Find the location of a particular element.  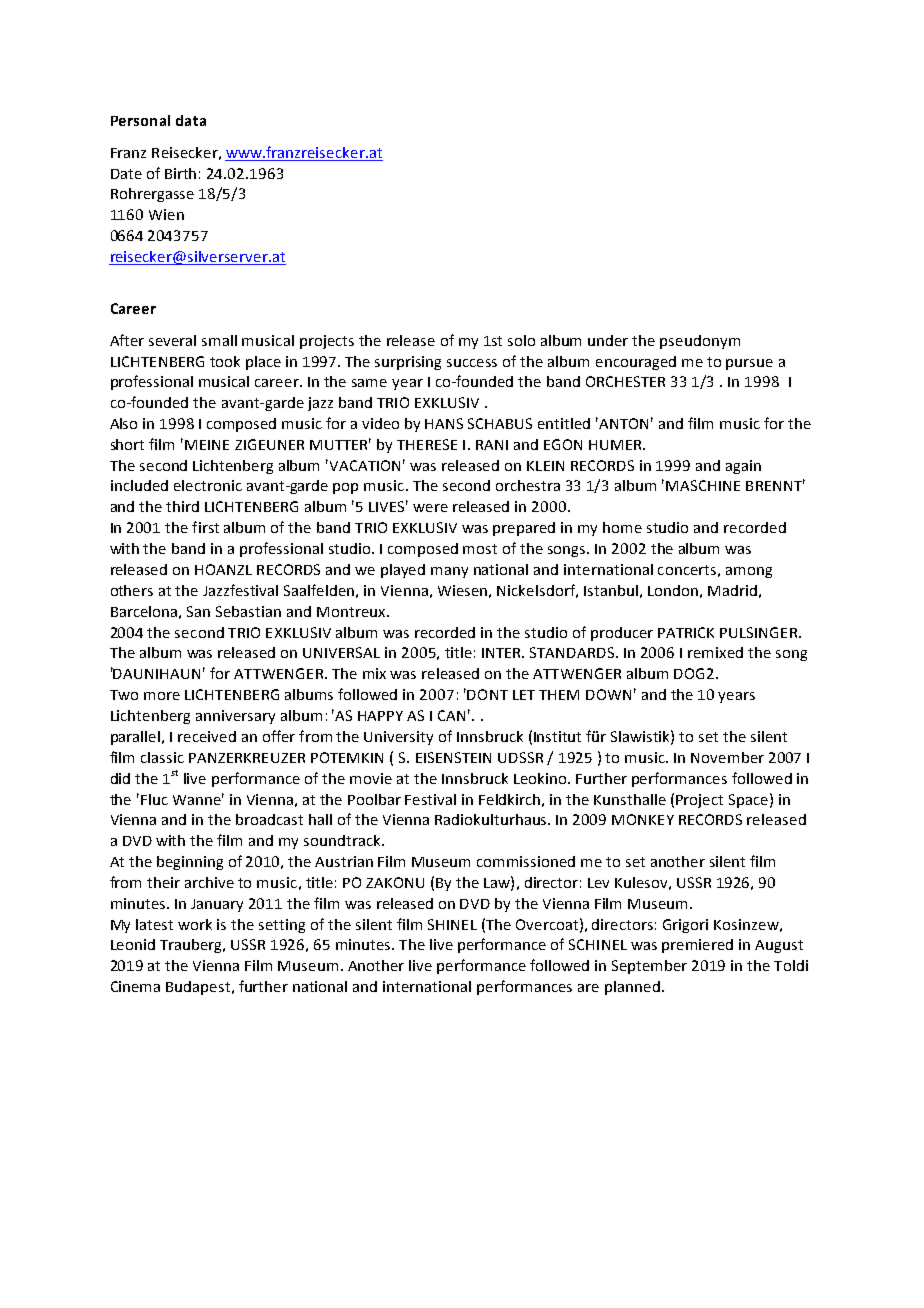

EISENSTEIN is located at coordinates (453, 757).
